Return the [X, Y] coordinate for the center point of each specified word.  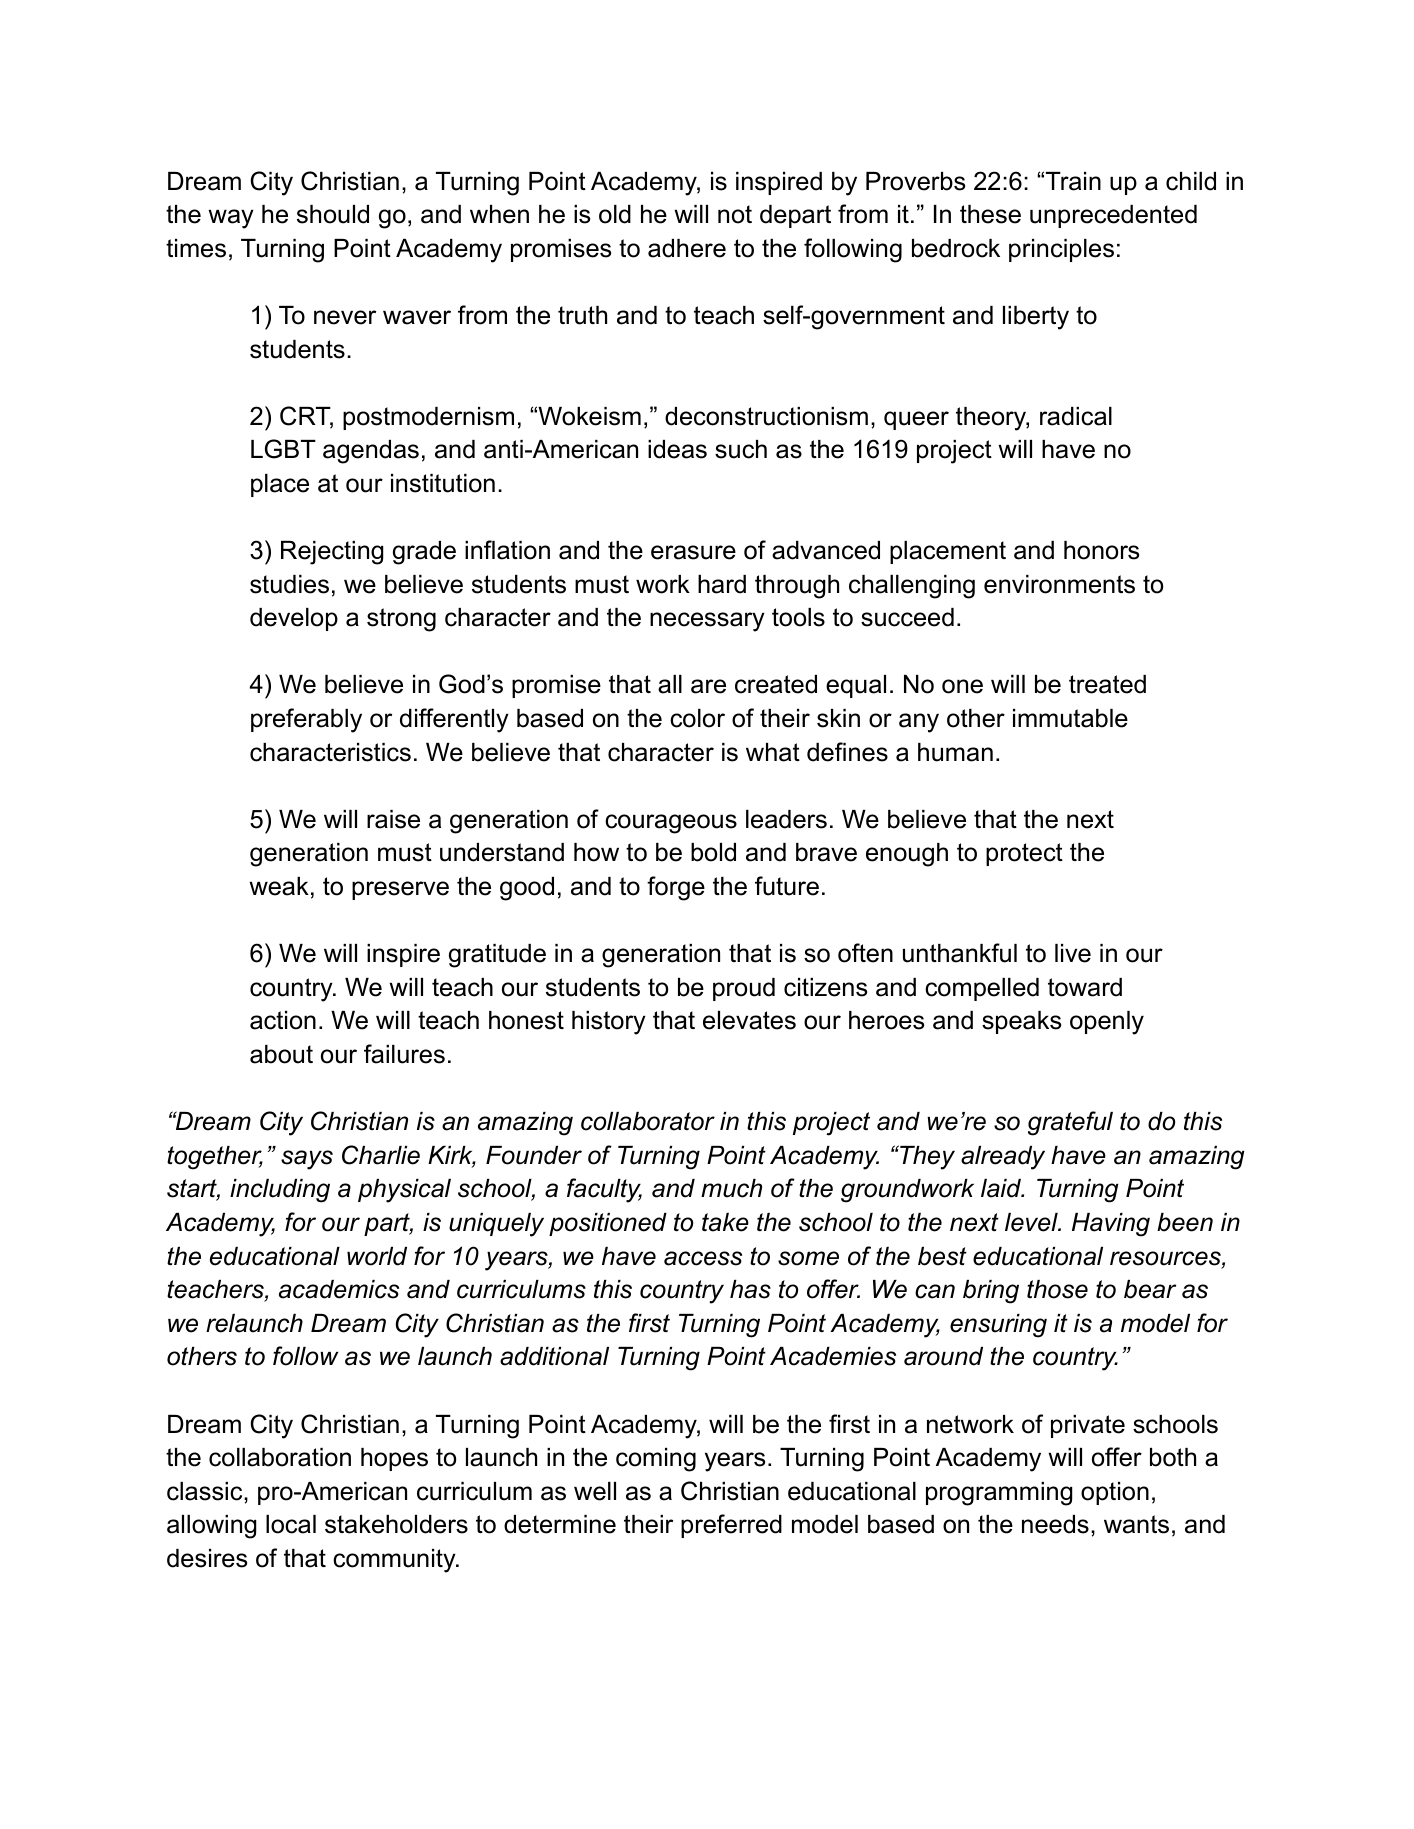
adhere [687, 248]
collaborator [648, 1121]
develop [294, 619]
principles [1061, 250]
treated [1107, 684]
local [291, 1524]
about [281, 1054]
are [708, 686]
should [333, 214]
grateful [1070, 1123]
